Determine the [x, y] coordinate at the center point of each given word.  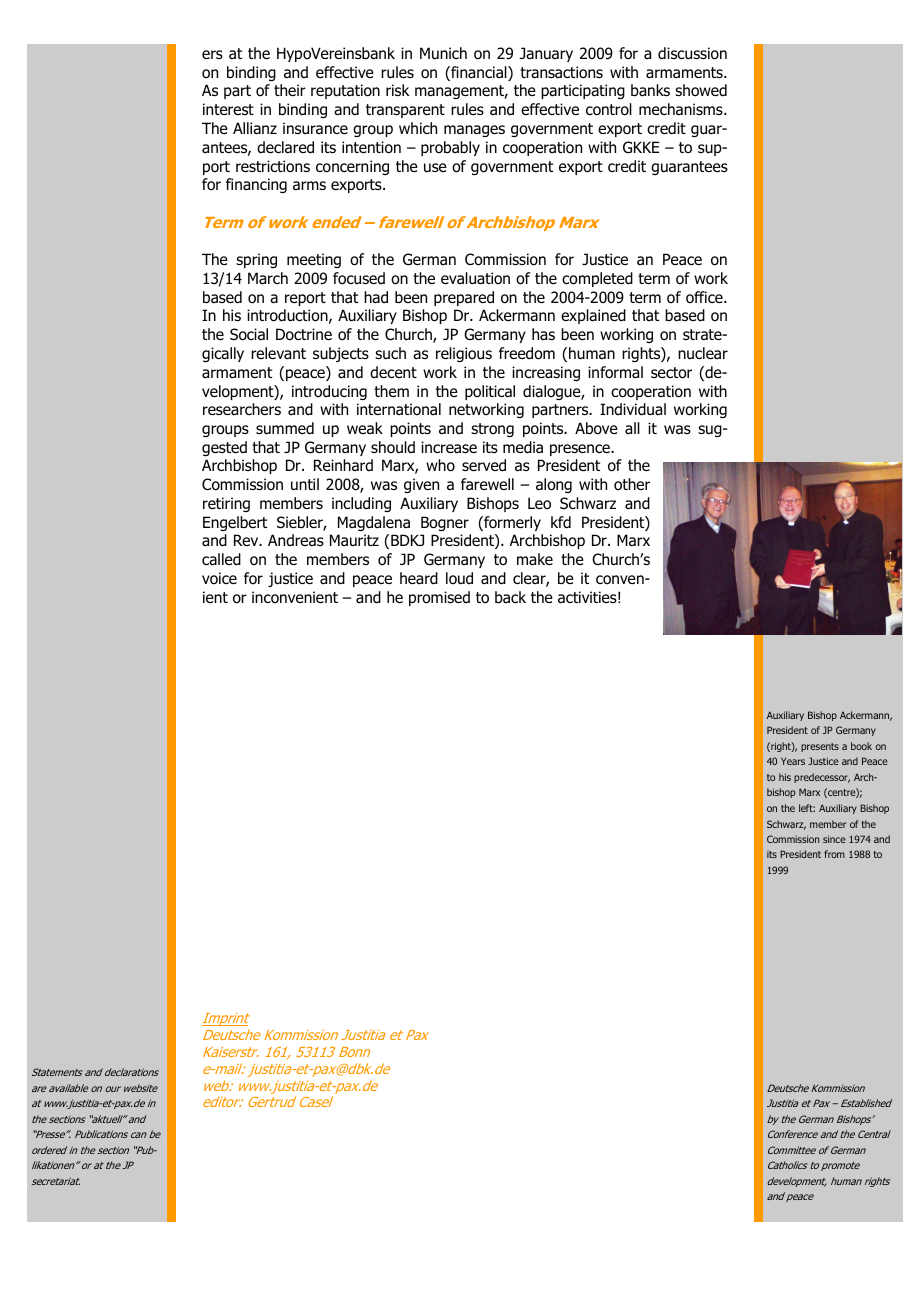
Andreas [296, 540]
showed [701, 90]
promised [439, 598]
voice [219, 578]
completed [597, 279]
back [510, 597]
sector [671, 373]
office [705, 297]
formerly [511, 523]
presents [820, 747]
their [290, 90]
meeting [314, 260]
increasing [546, 373]
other [632, 484]
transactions [561, 72]
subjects [341, 354]
